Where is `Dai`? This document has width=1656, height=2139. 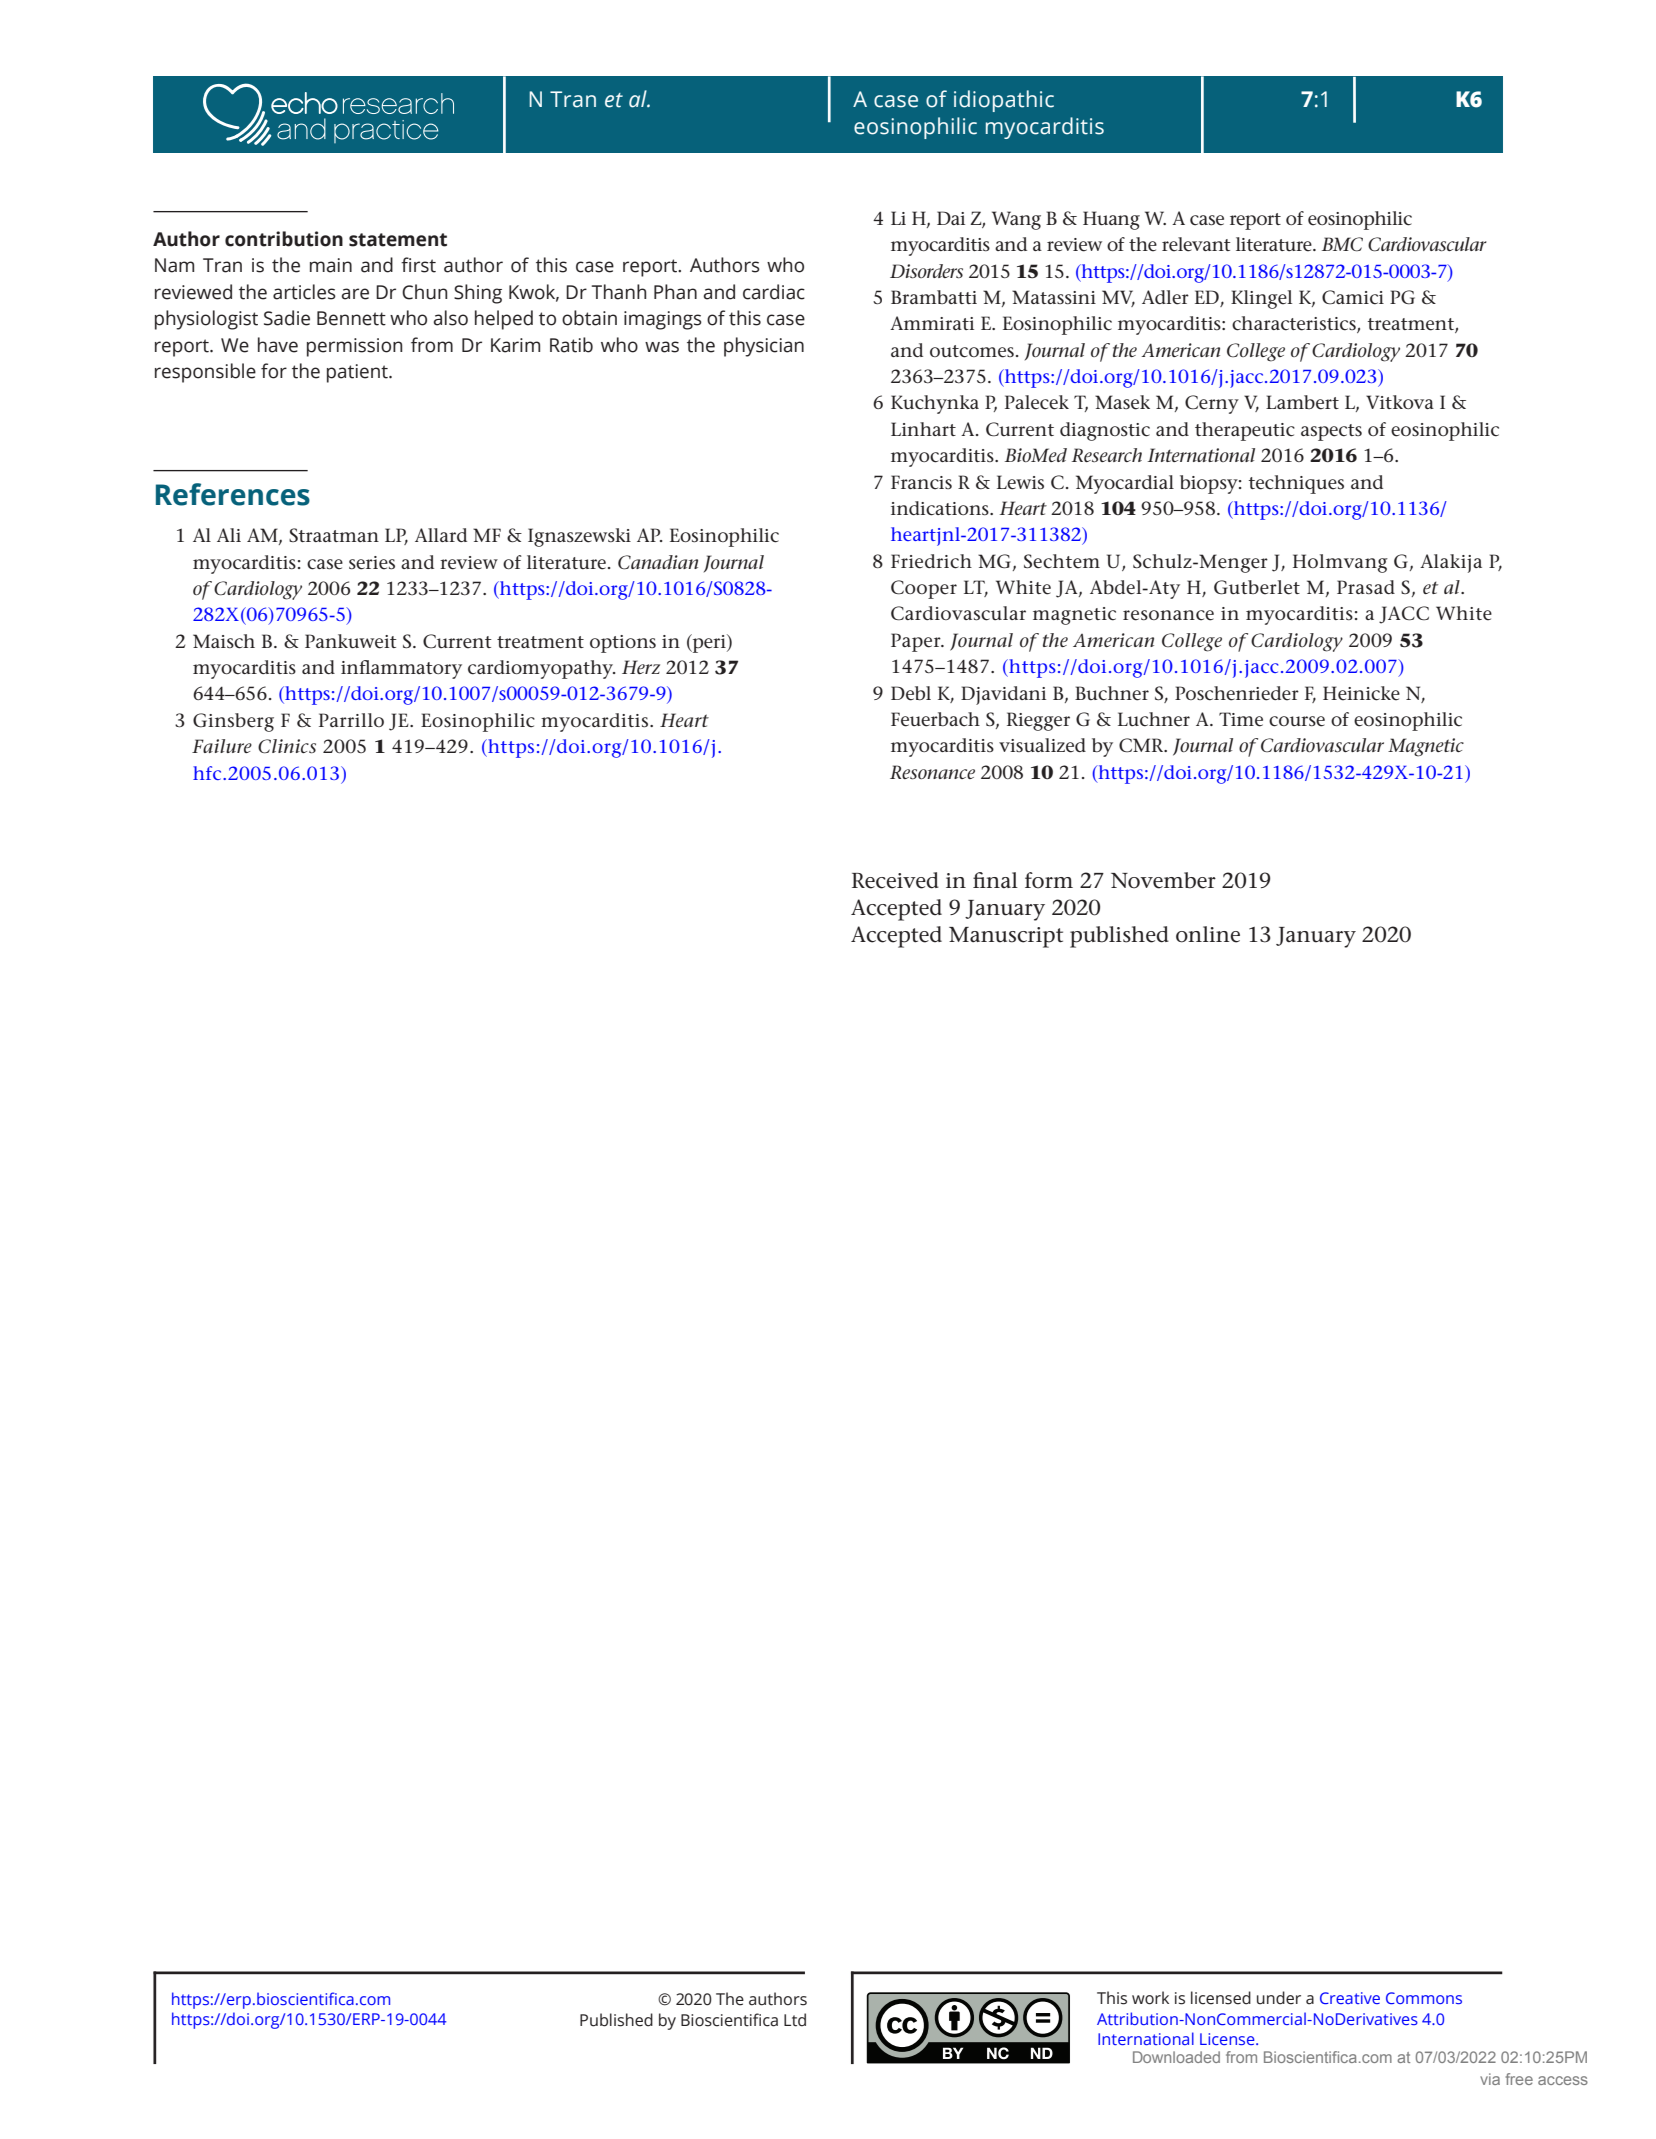 Dai is located at coordinates (951, 218).
